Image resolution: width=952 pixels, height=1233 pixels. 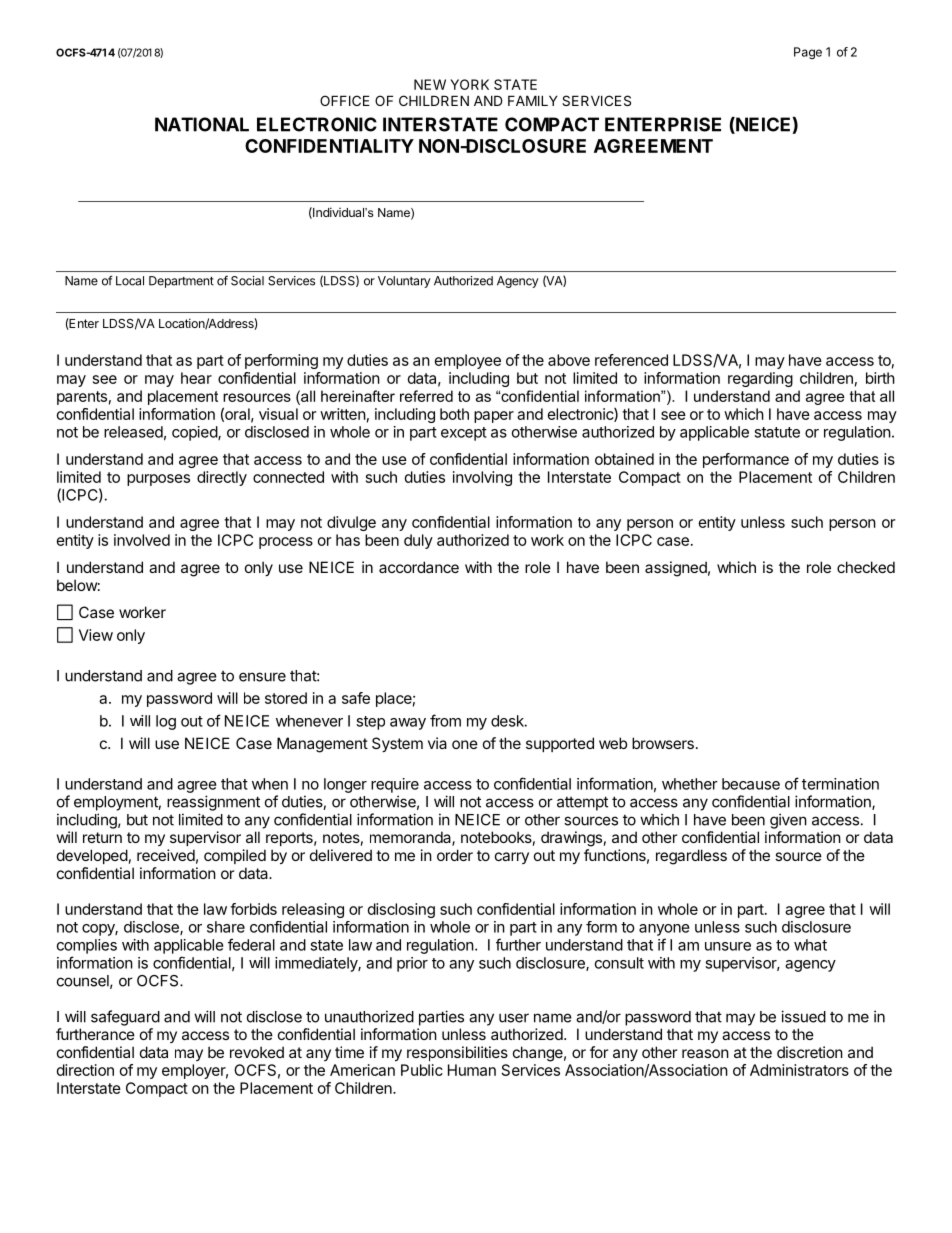 I want to click on NATIONAL, so click(x=202, y=124).
